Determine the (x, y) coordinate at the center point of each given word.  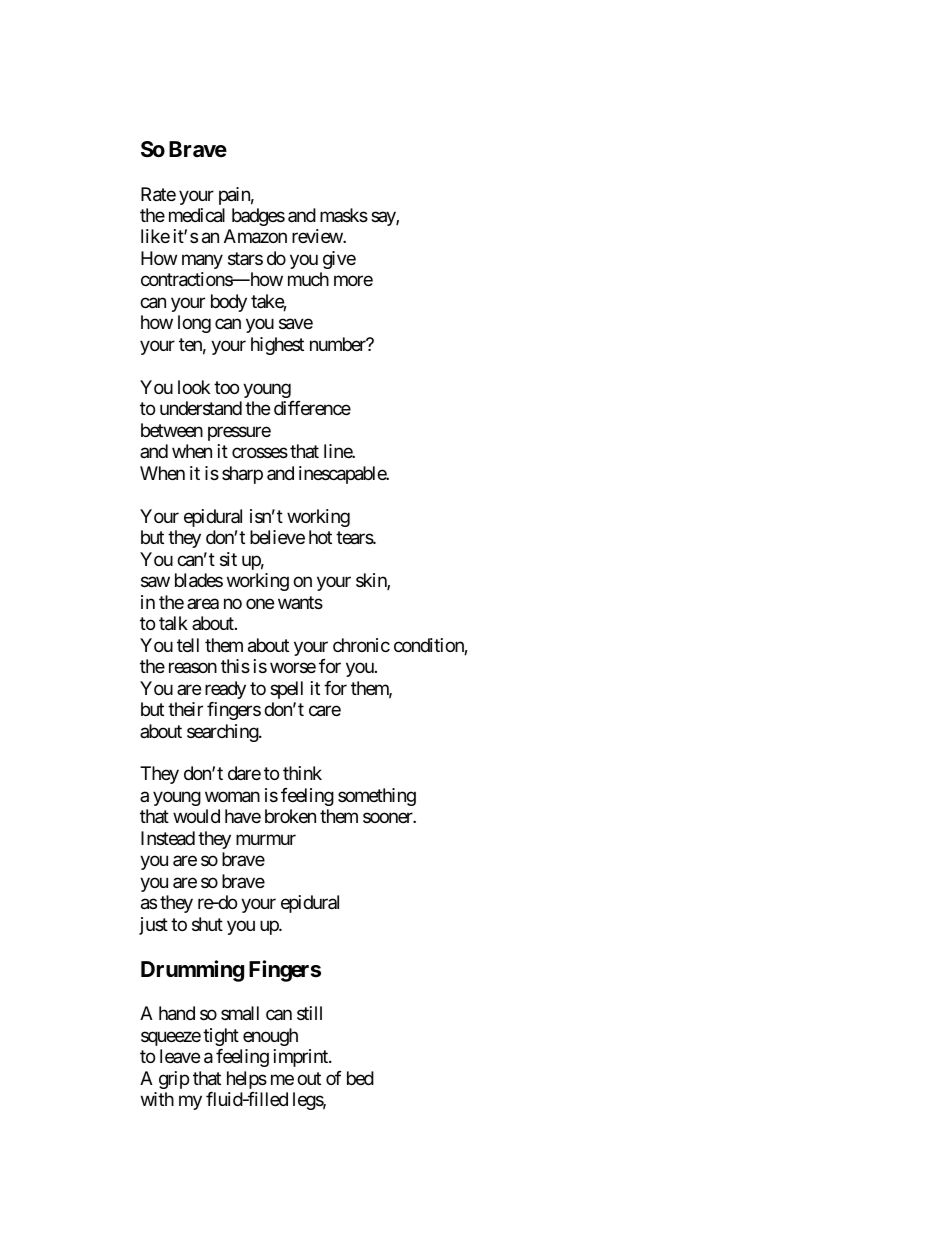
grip (174, 1080)
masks (344, 215)
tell (188, 645)
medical (197, 215)
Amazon (255, 236)
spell (286, 690)
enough (270, 1037)
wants (300, 602)
